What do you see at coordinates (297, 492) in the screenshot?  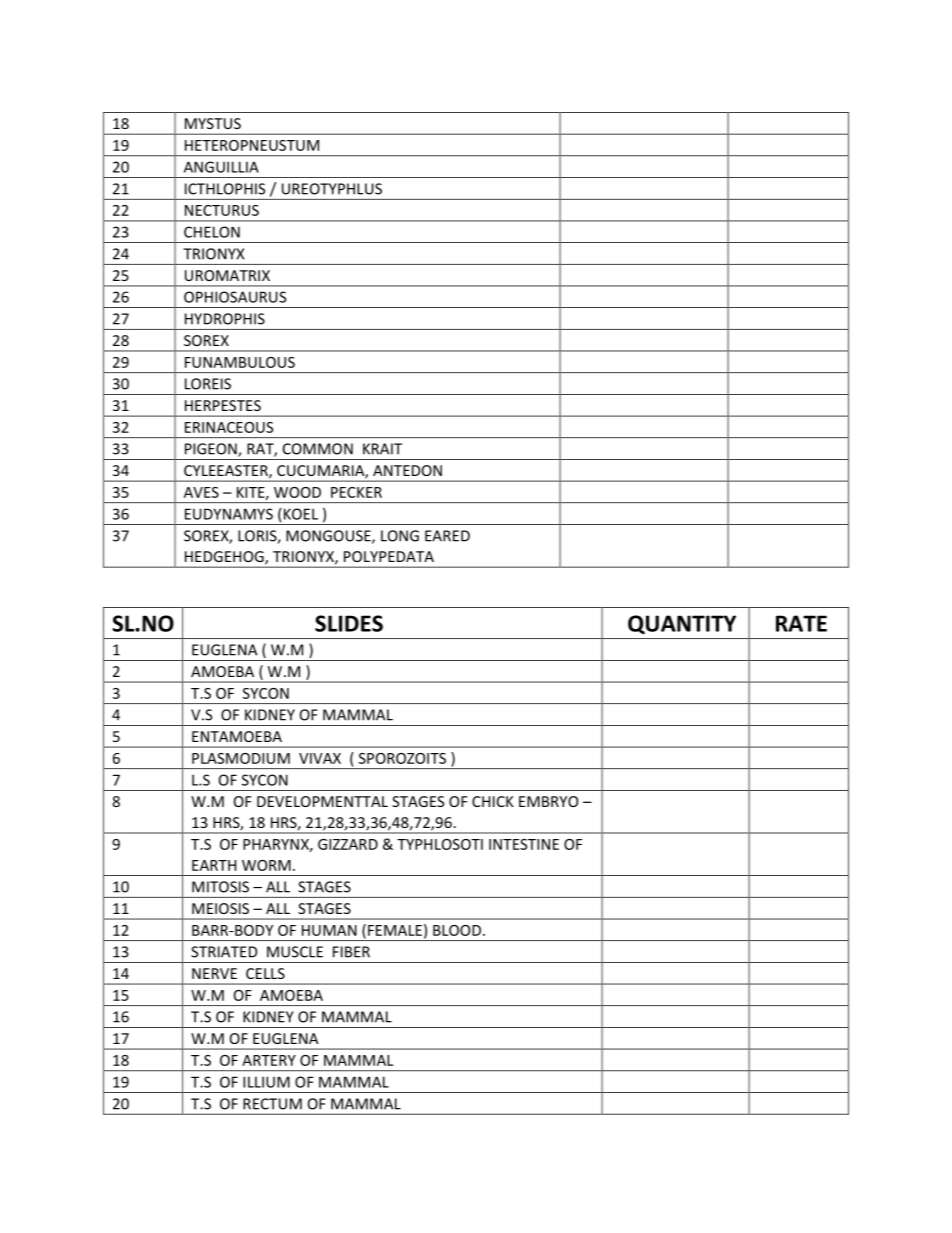 I see `WOOD` at bounding box center [297, 492].
